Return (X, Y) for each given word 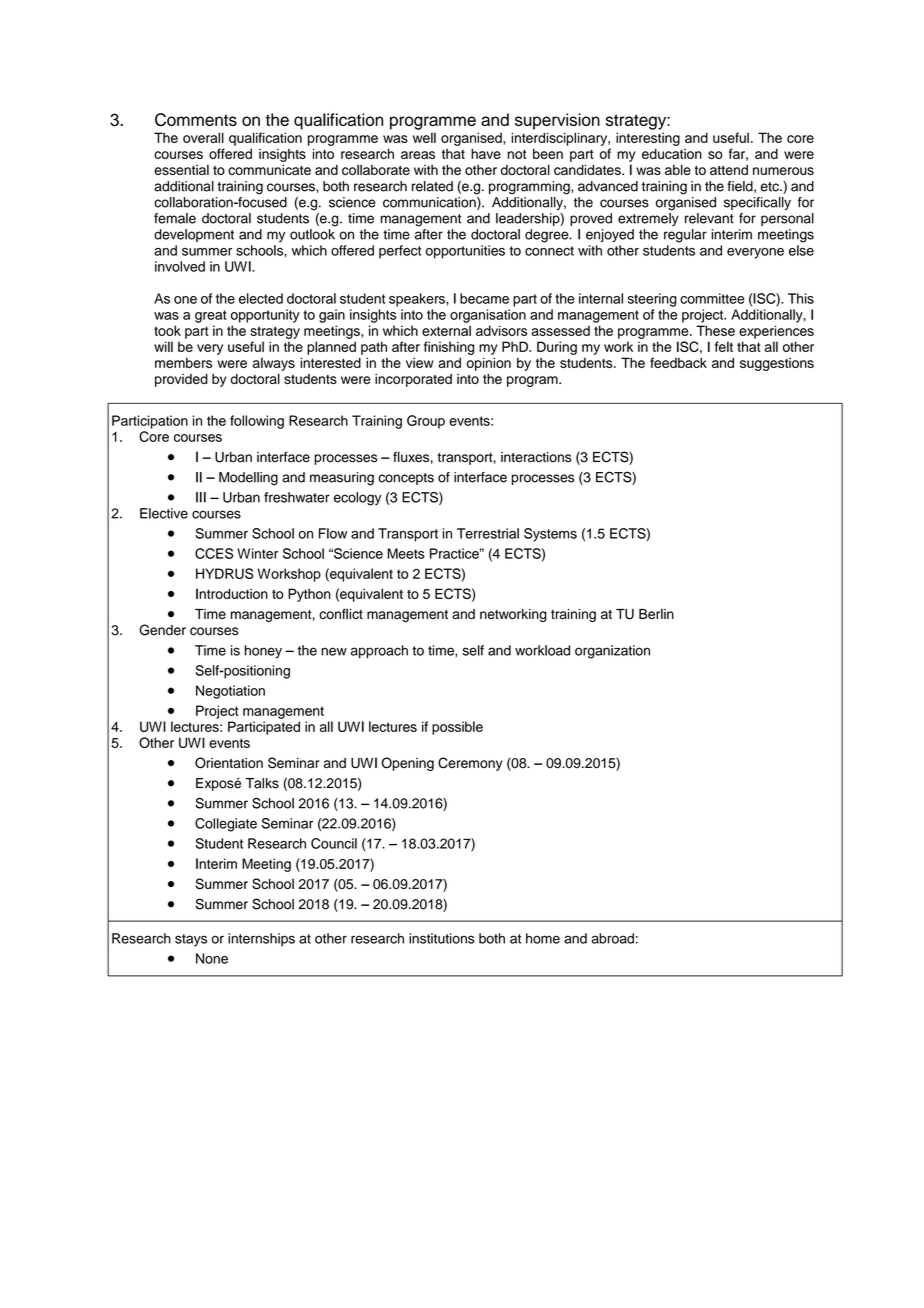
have (486, 153)
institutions (441, 938)
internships (261, 940)
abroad (613, 938)
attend (729, 170)
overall (203, 137)
